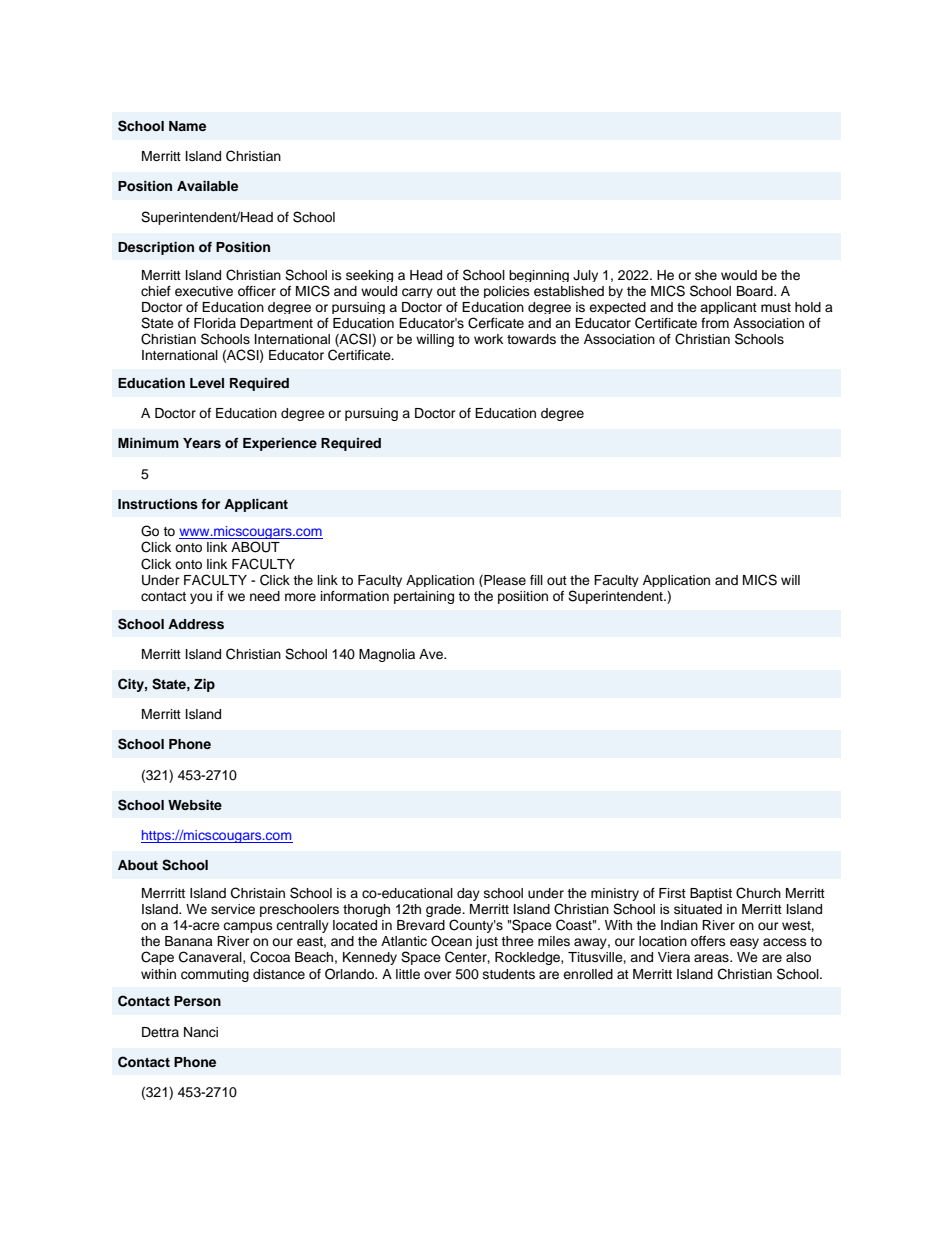 This screenshot has width=952, height=1233. I want to click on Available, so click(207, 186).
